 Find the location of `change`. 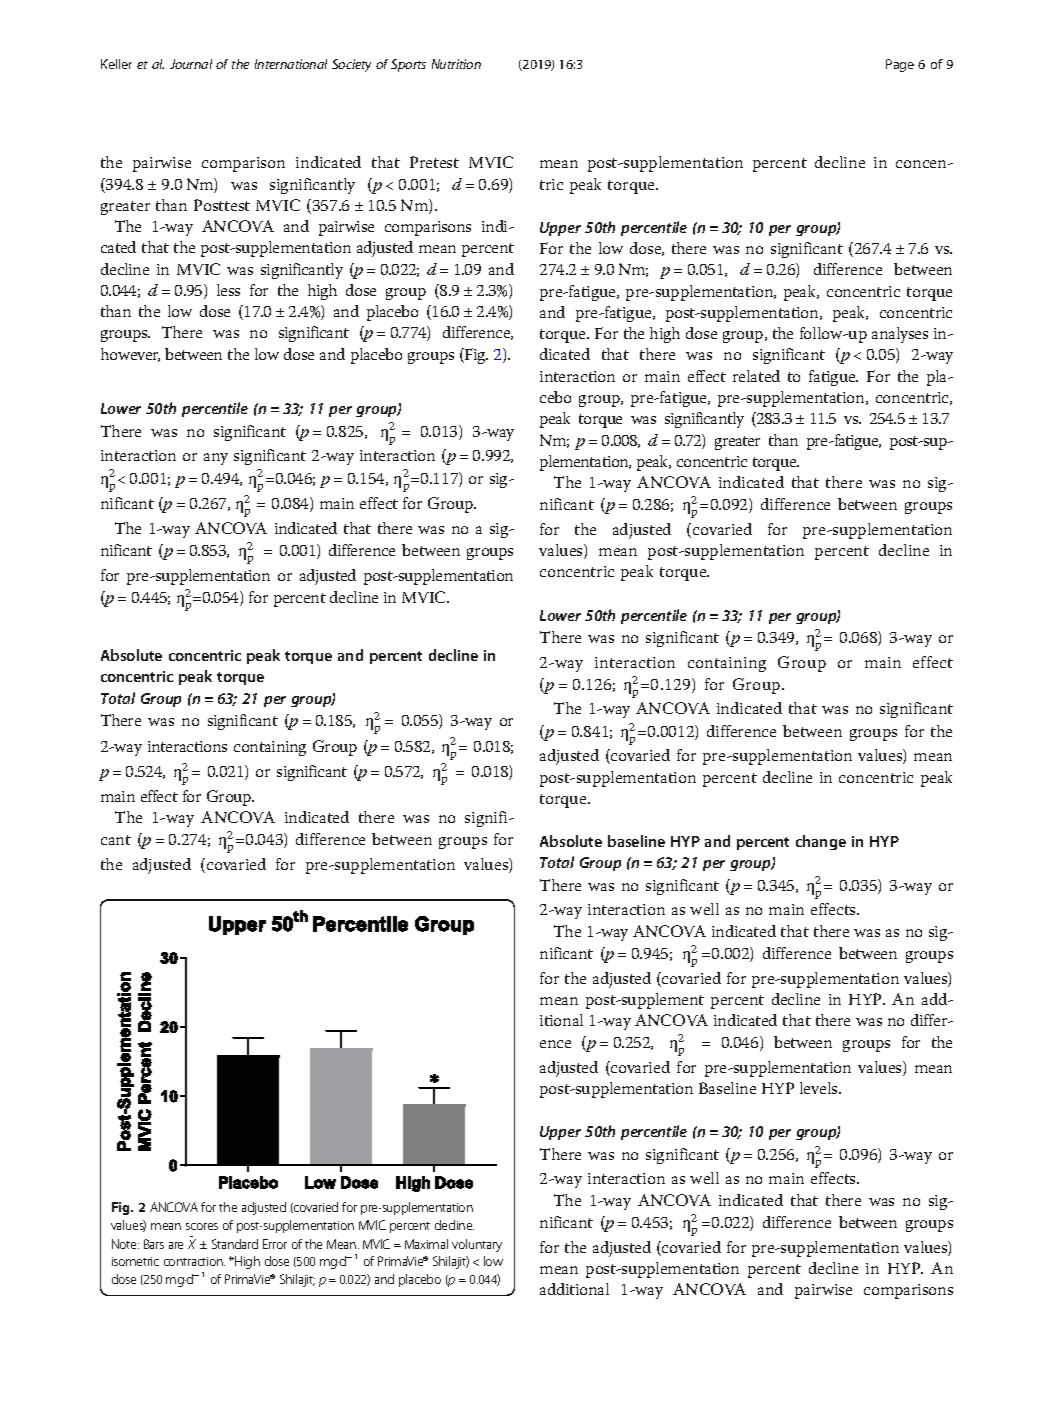

change is located at coordinates (821, 842).
